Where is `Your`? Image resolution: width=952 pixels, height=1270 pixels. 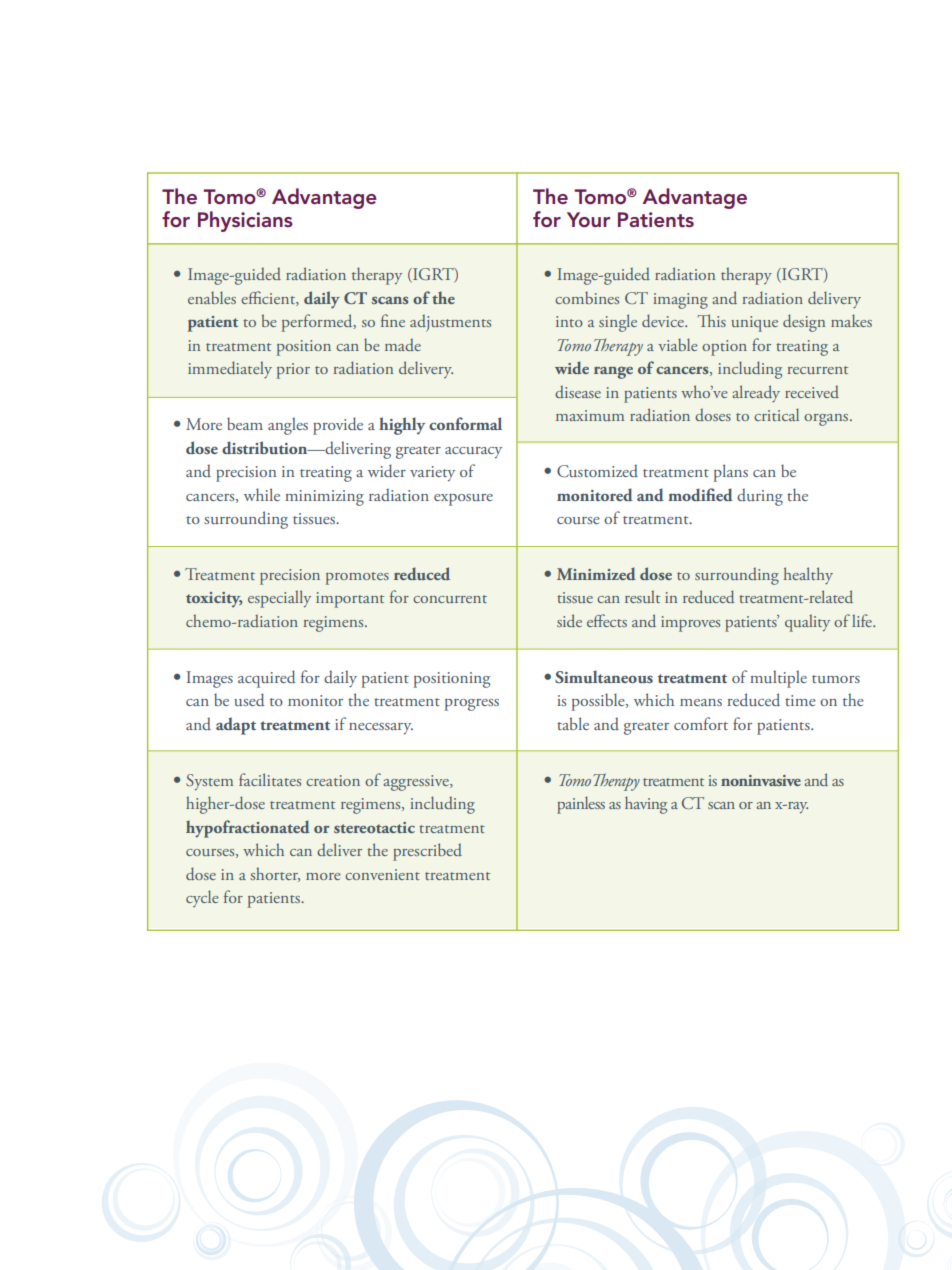
Your is located at coordinates (588, 219).
